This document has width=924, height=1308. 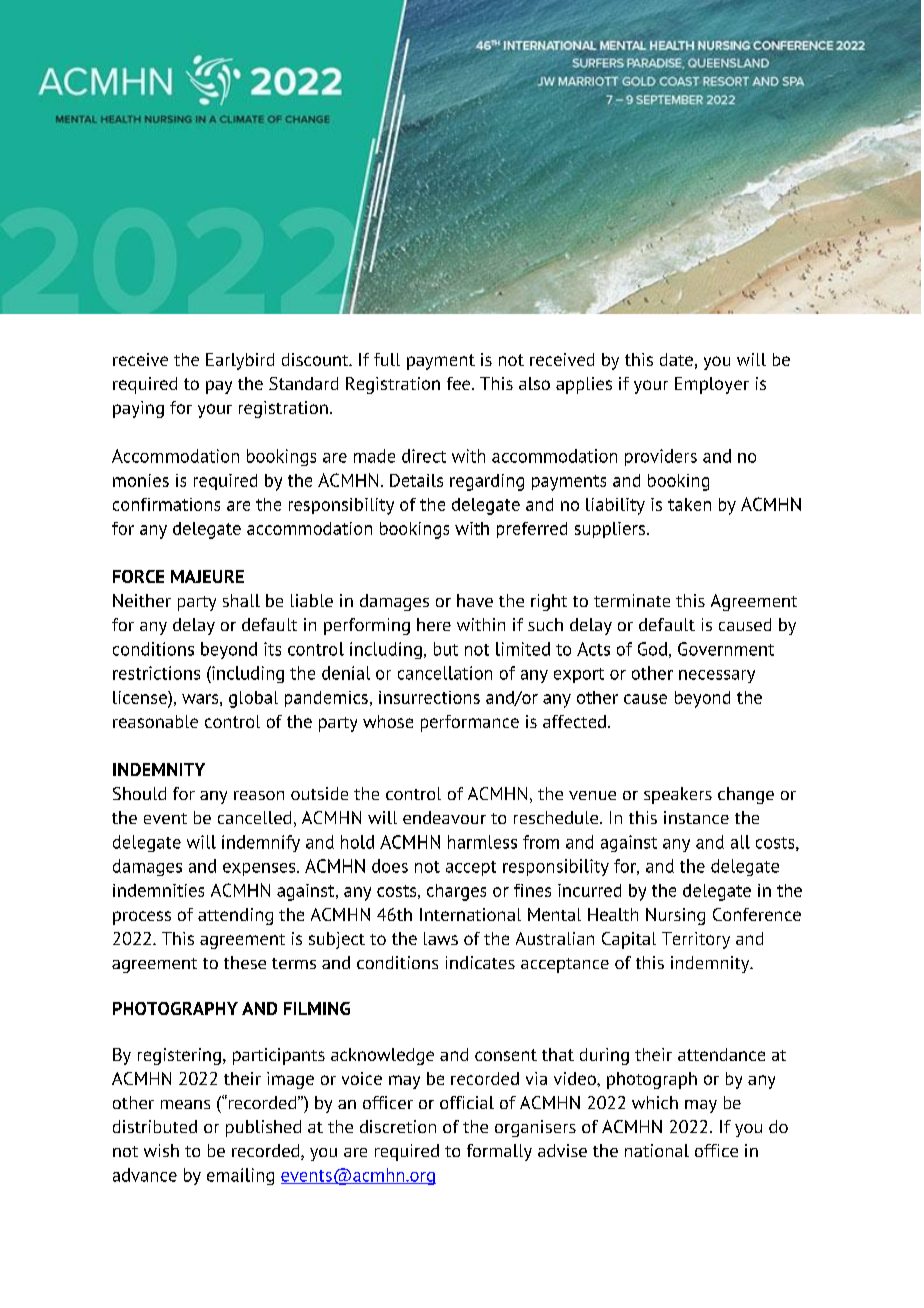 I want to click on Should, so click(x=139, y=793).
